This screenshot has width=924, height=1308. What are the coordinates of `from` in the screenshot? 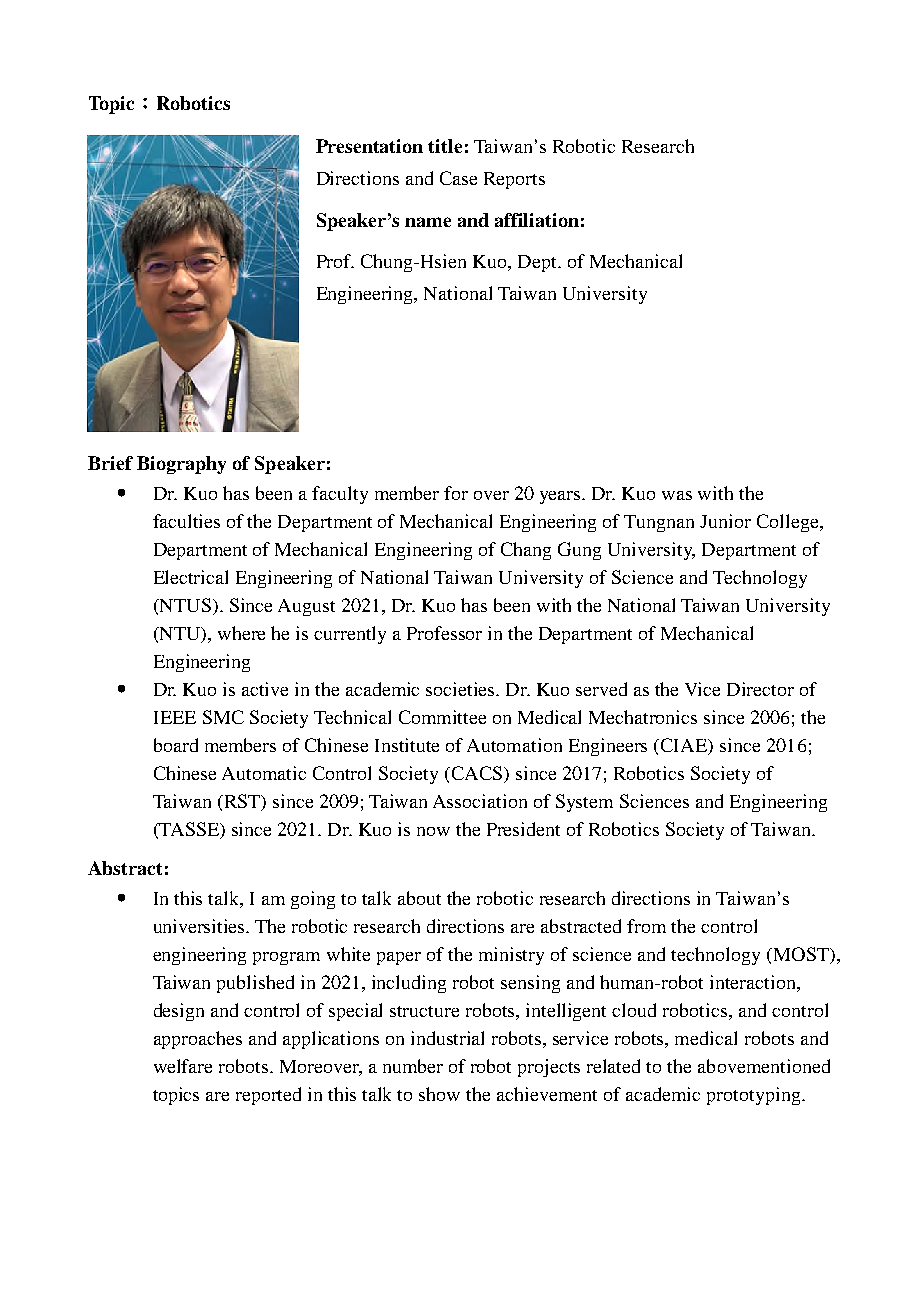 It's located at (646, 926).
